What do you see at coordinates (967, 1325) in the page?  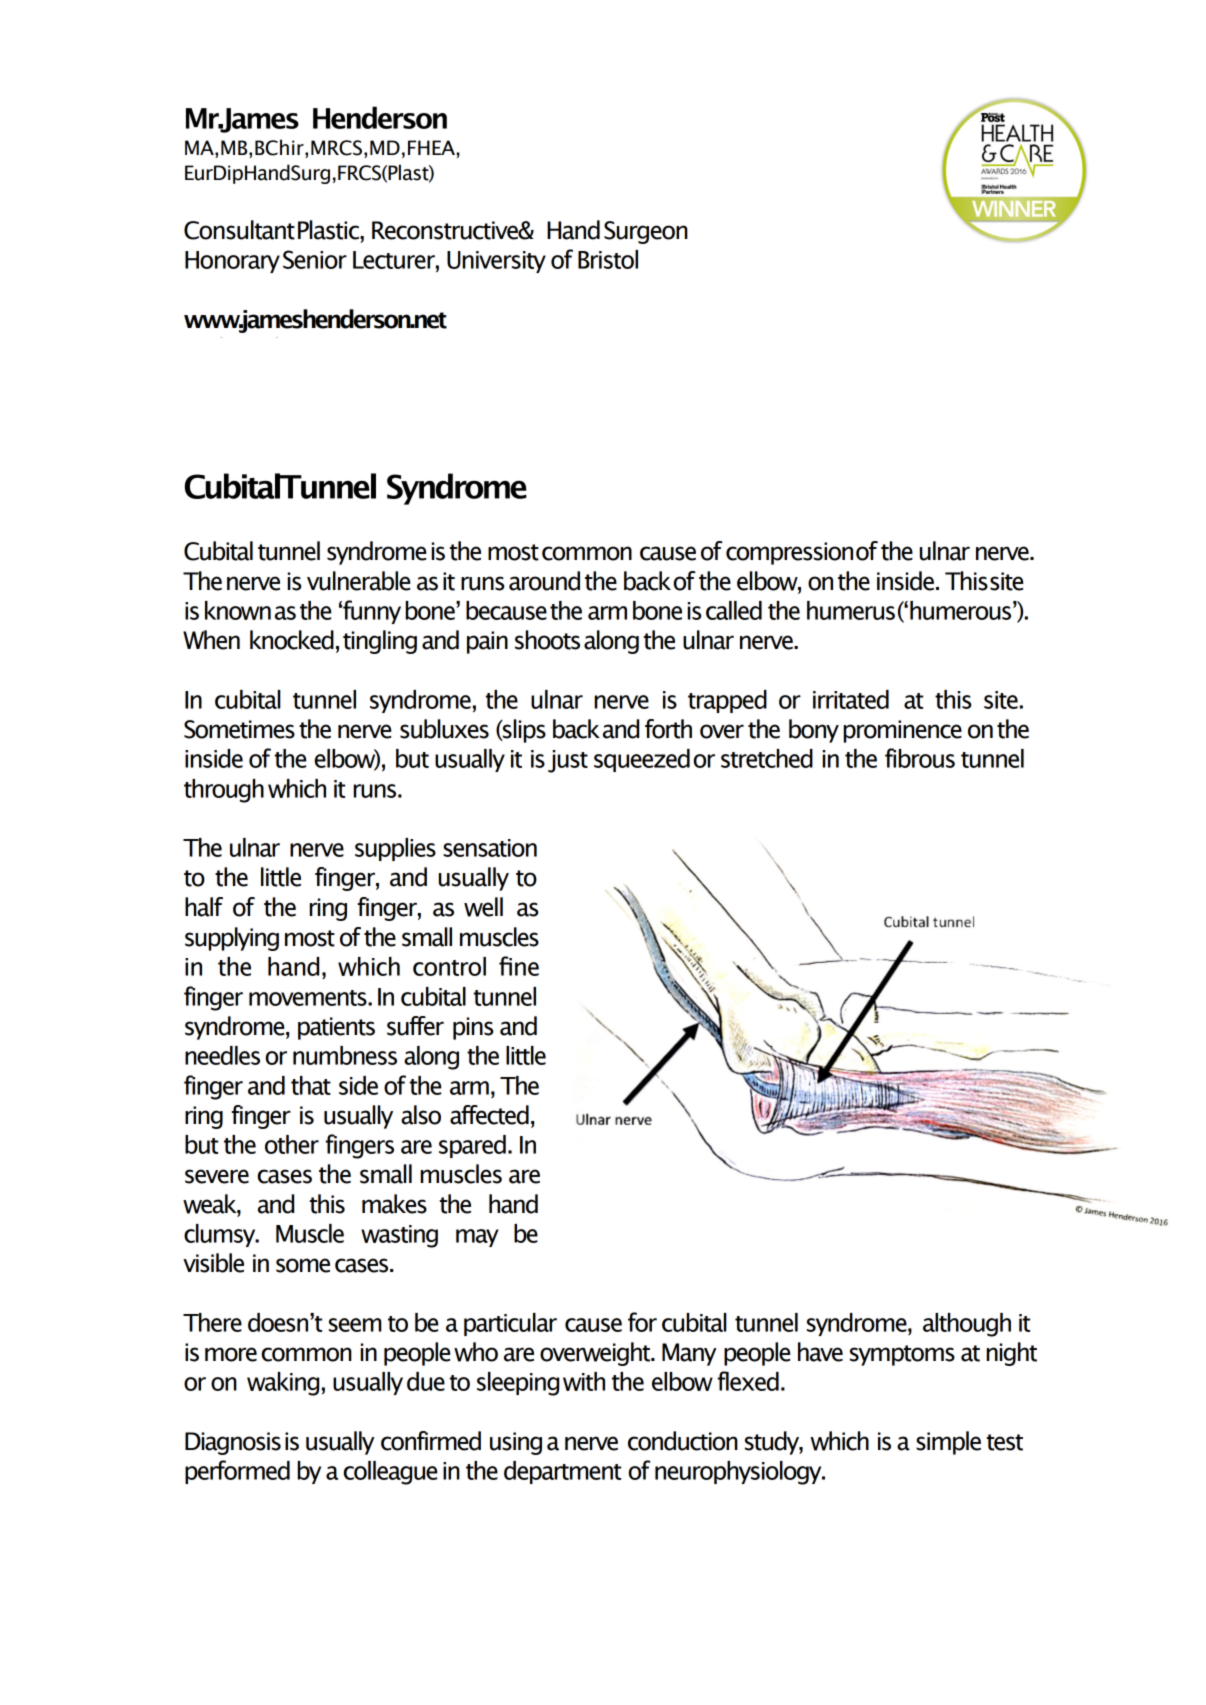 I see `although` at bounding box center [967, 1325].
